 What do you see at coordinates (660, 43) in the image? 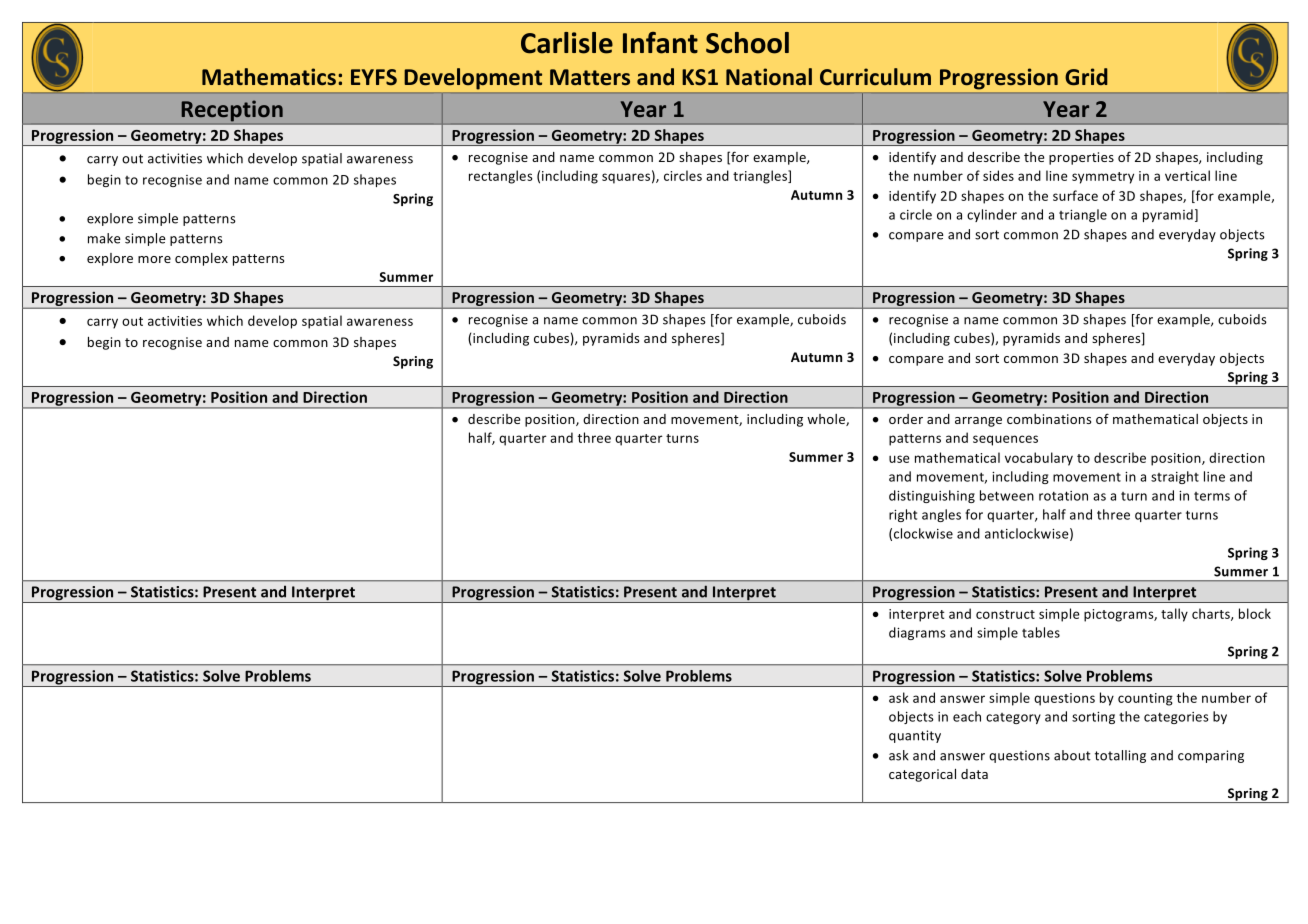
I see `Infant` at bounding box center [660, 43].
